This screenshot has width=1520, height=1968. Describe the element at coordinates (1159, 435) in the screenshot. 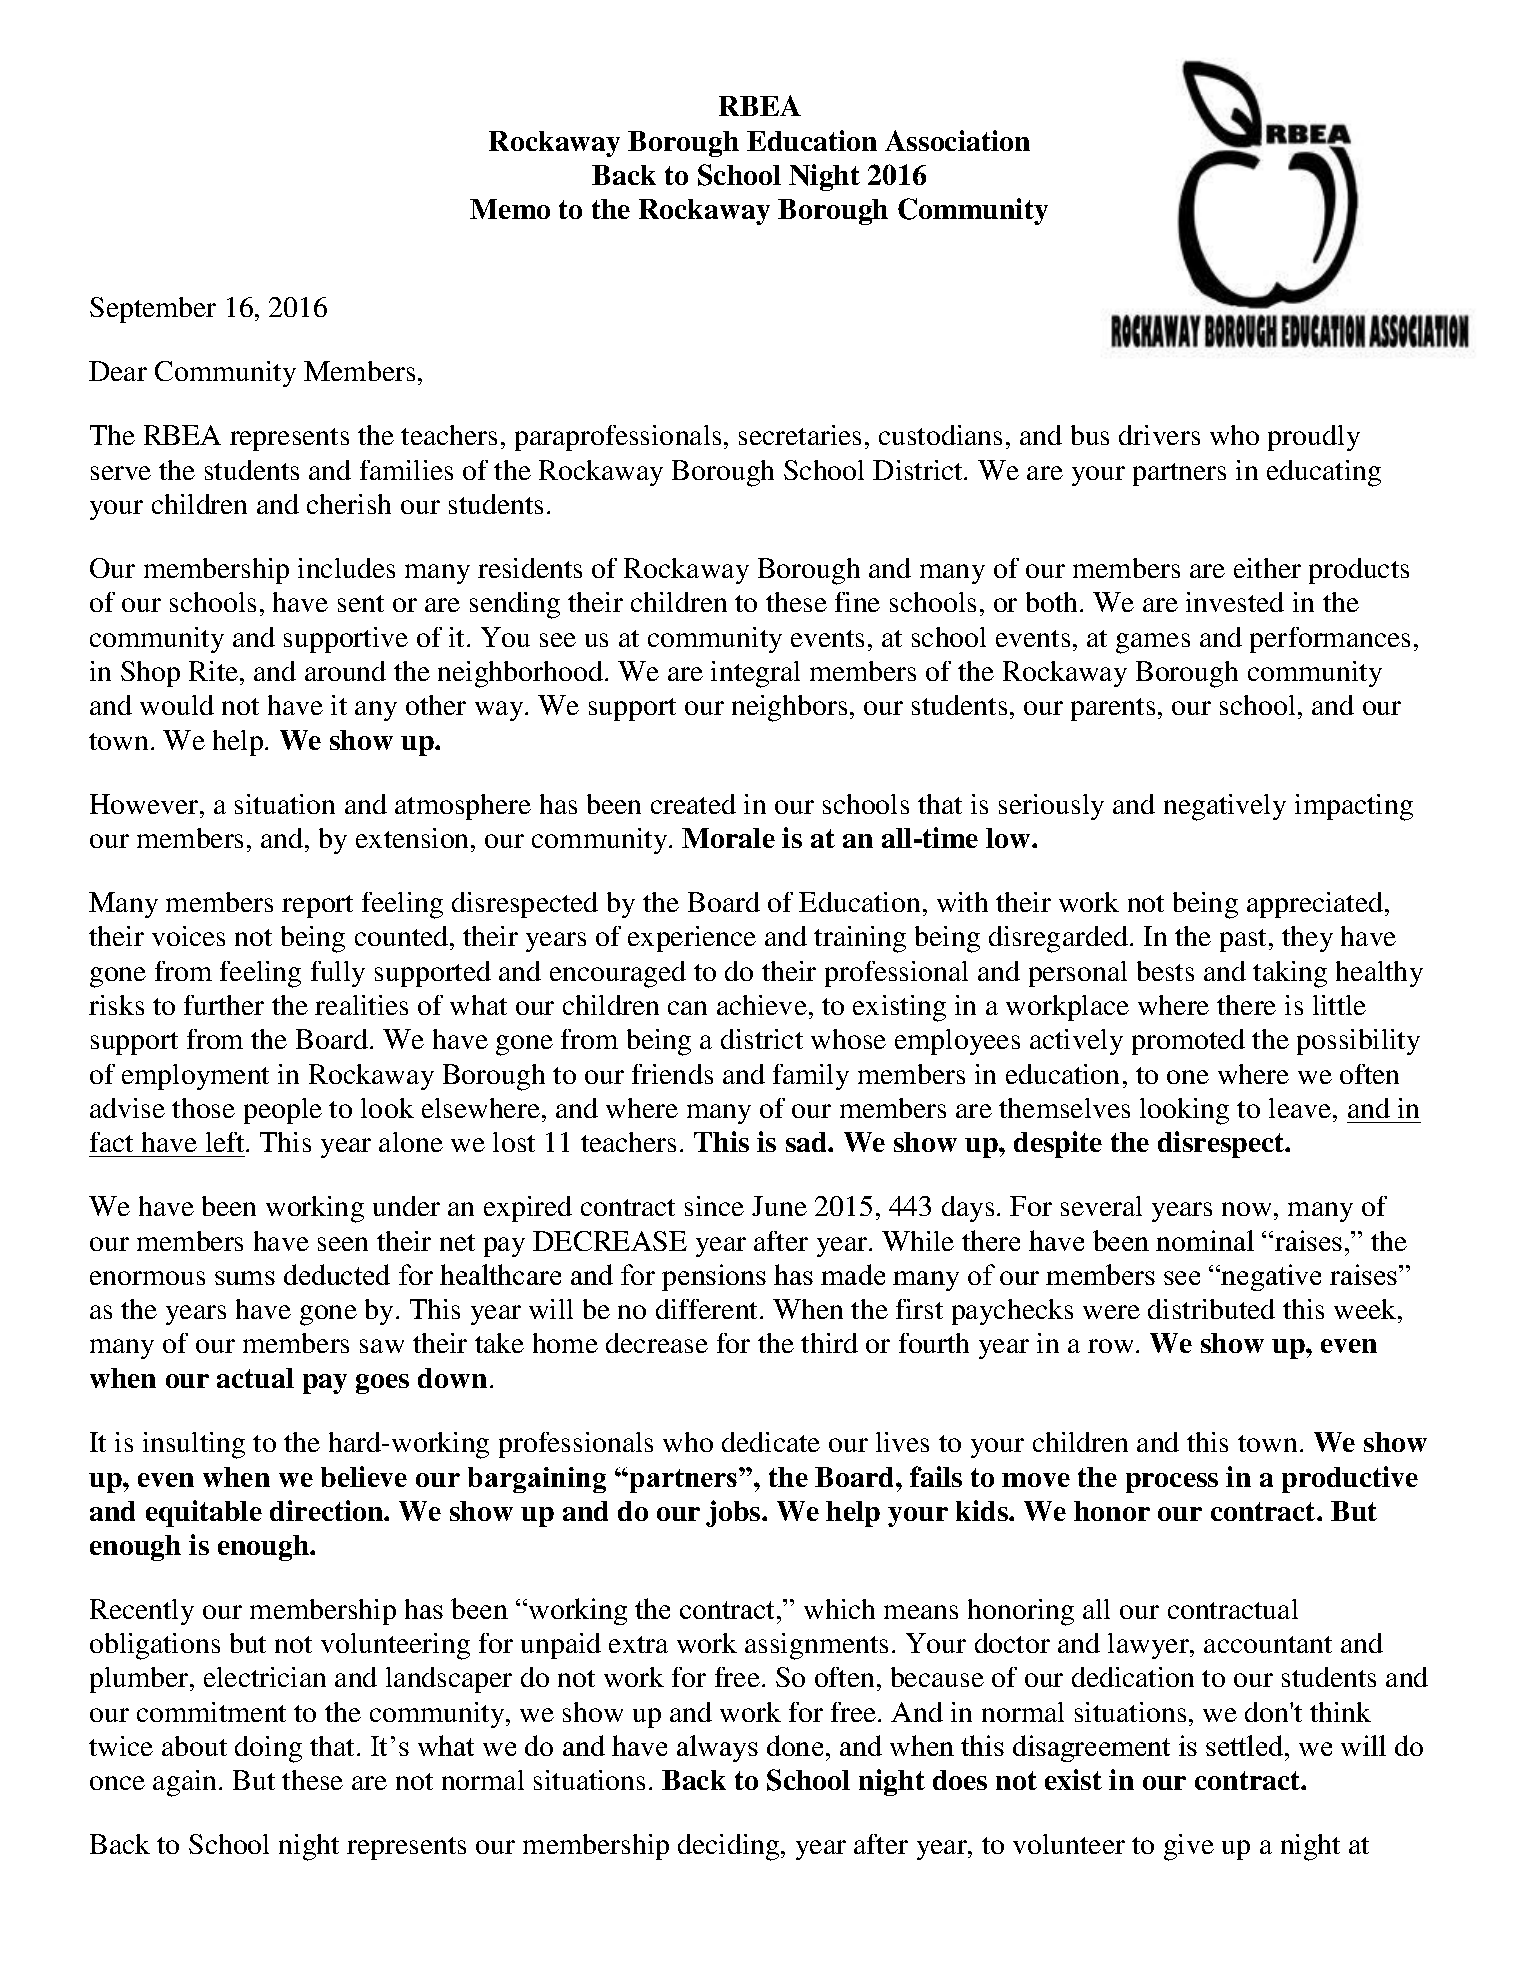

I see `drivers` at that location.
